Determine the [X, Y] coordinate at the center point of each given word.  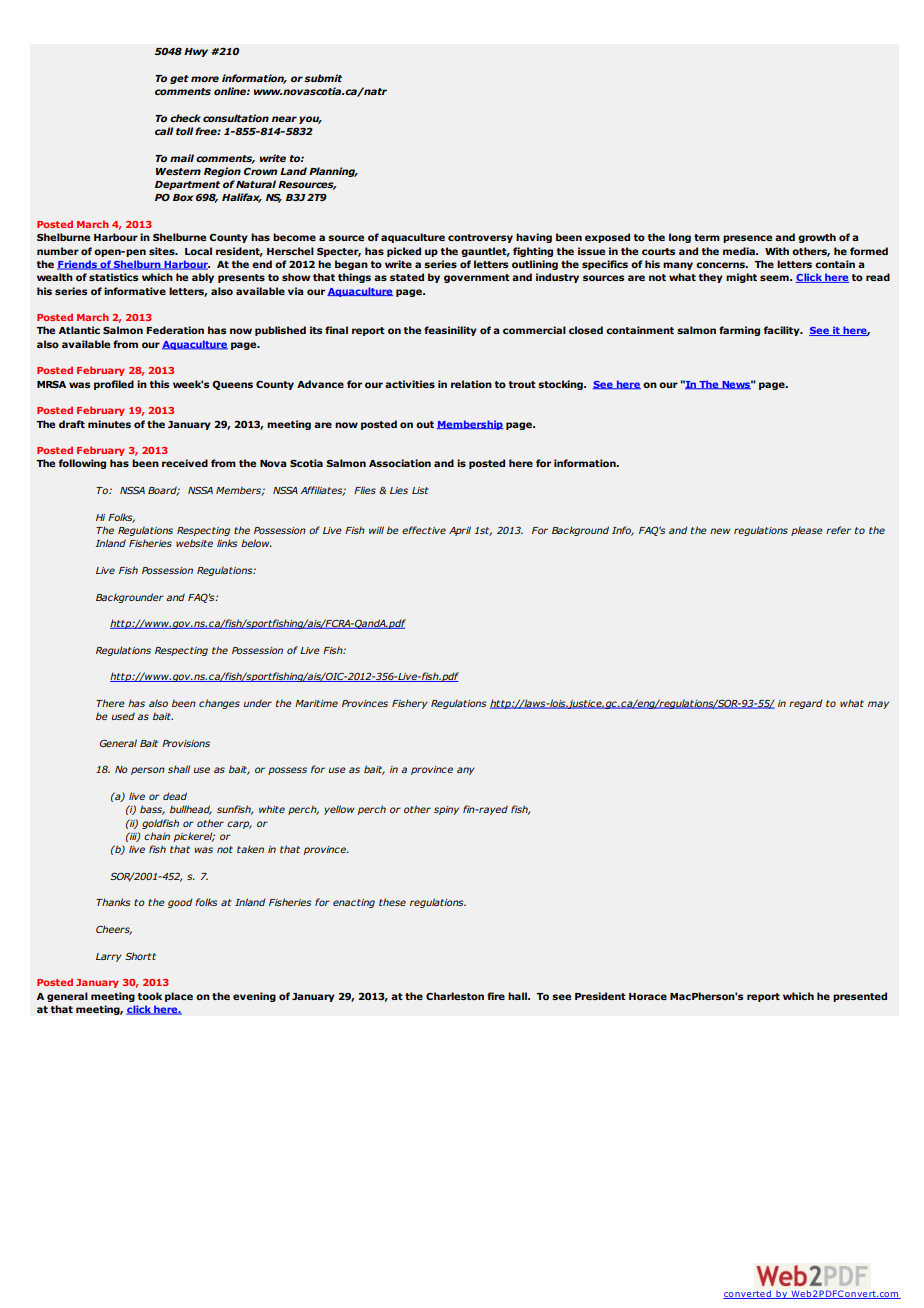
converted [748, 1294]
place [179, 997]
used [123, 716]
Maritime [316, 703]
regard [805, 704]
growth [817, 238]
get [179, 79]
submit [323, 78]
